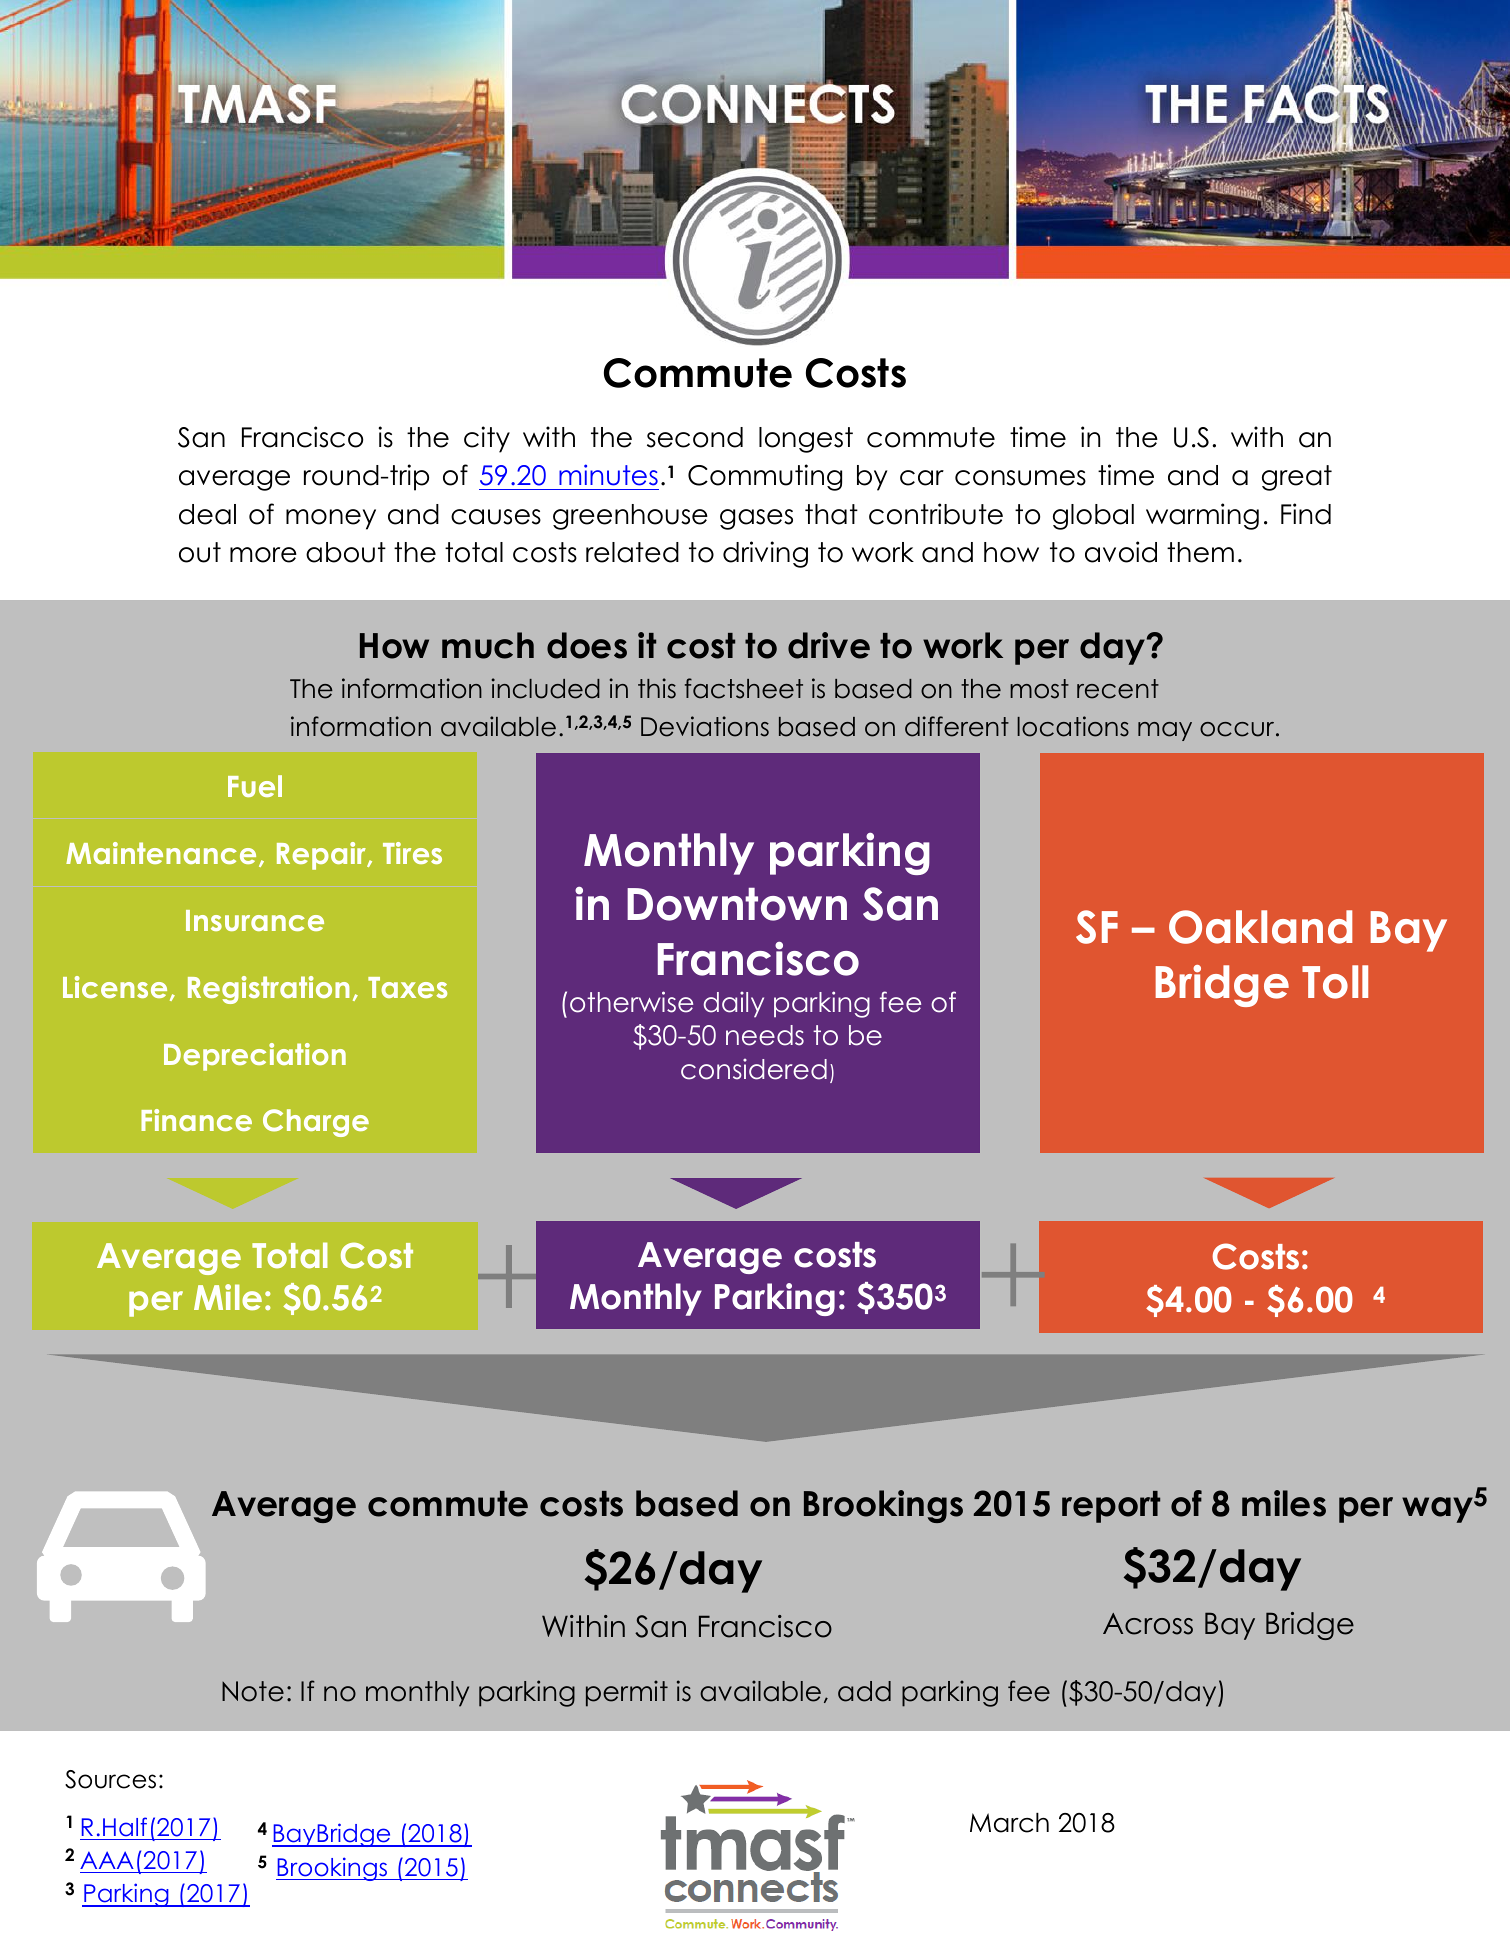  What do you see at coordinates (1202, 516) in the page?
I see `warming` at bounding box center [1202, 516].
